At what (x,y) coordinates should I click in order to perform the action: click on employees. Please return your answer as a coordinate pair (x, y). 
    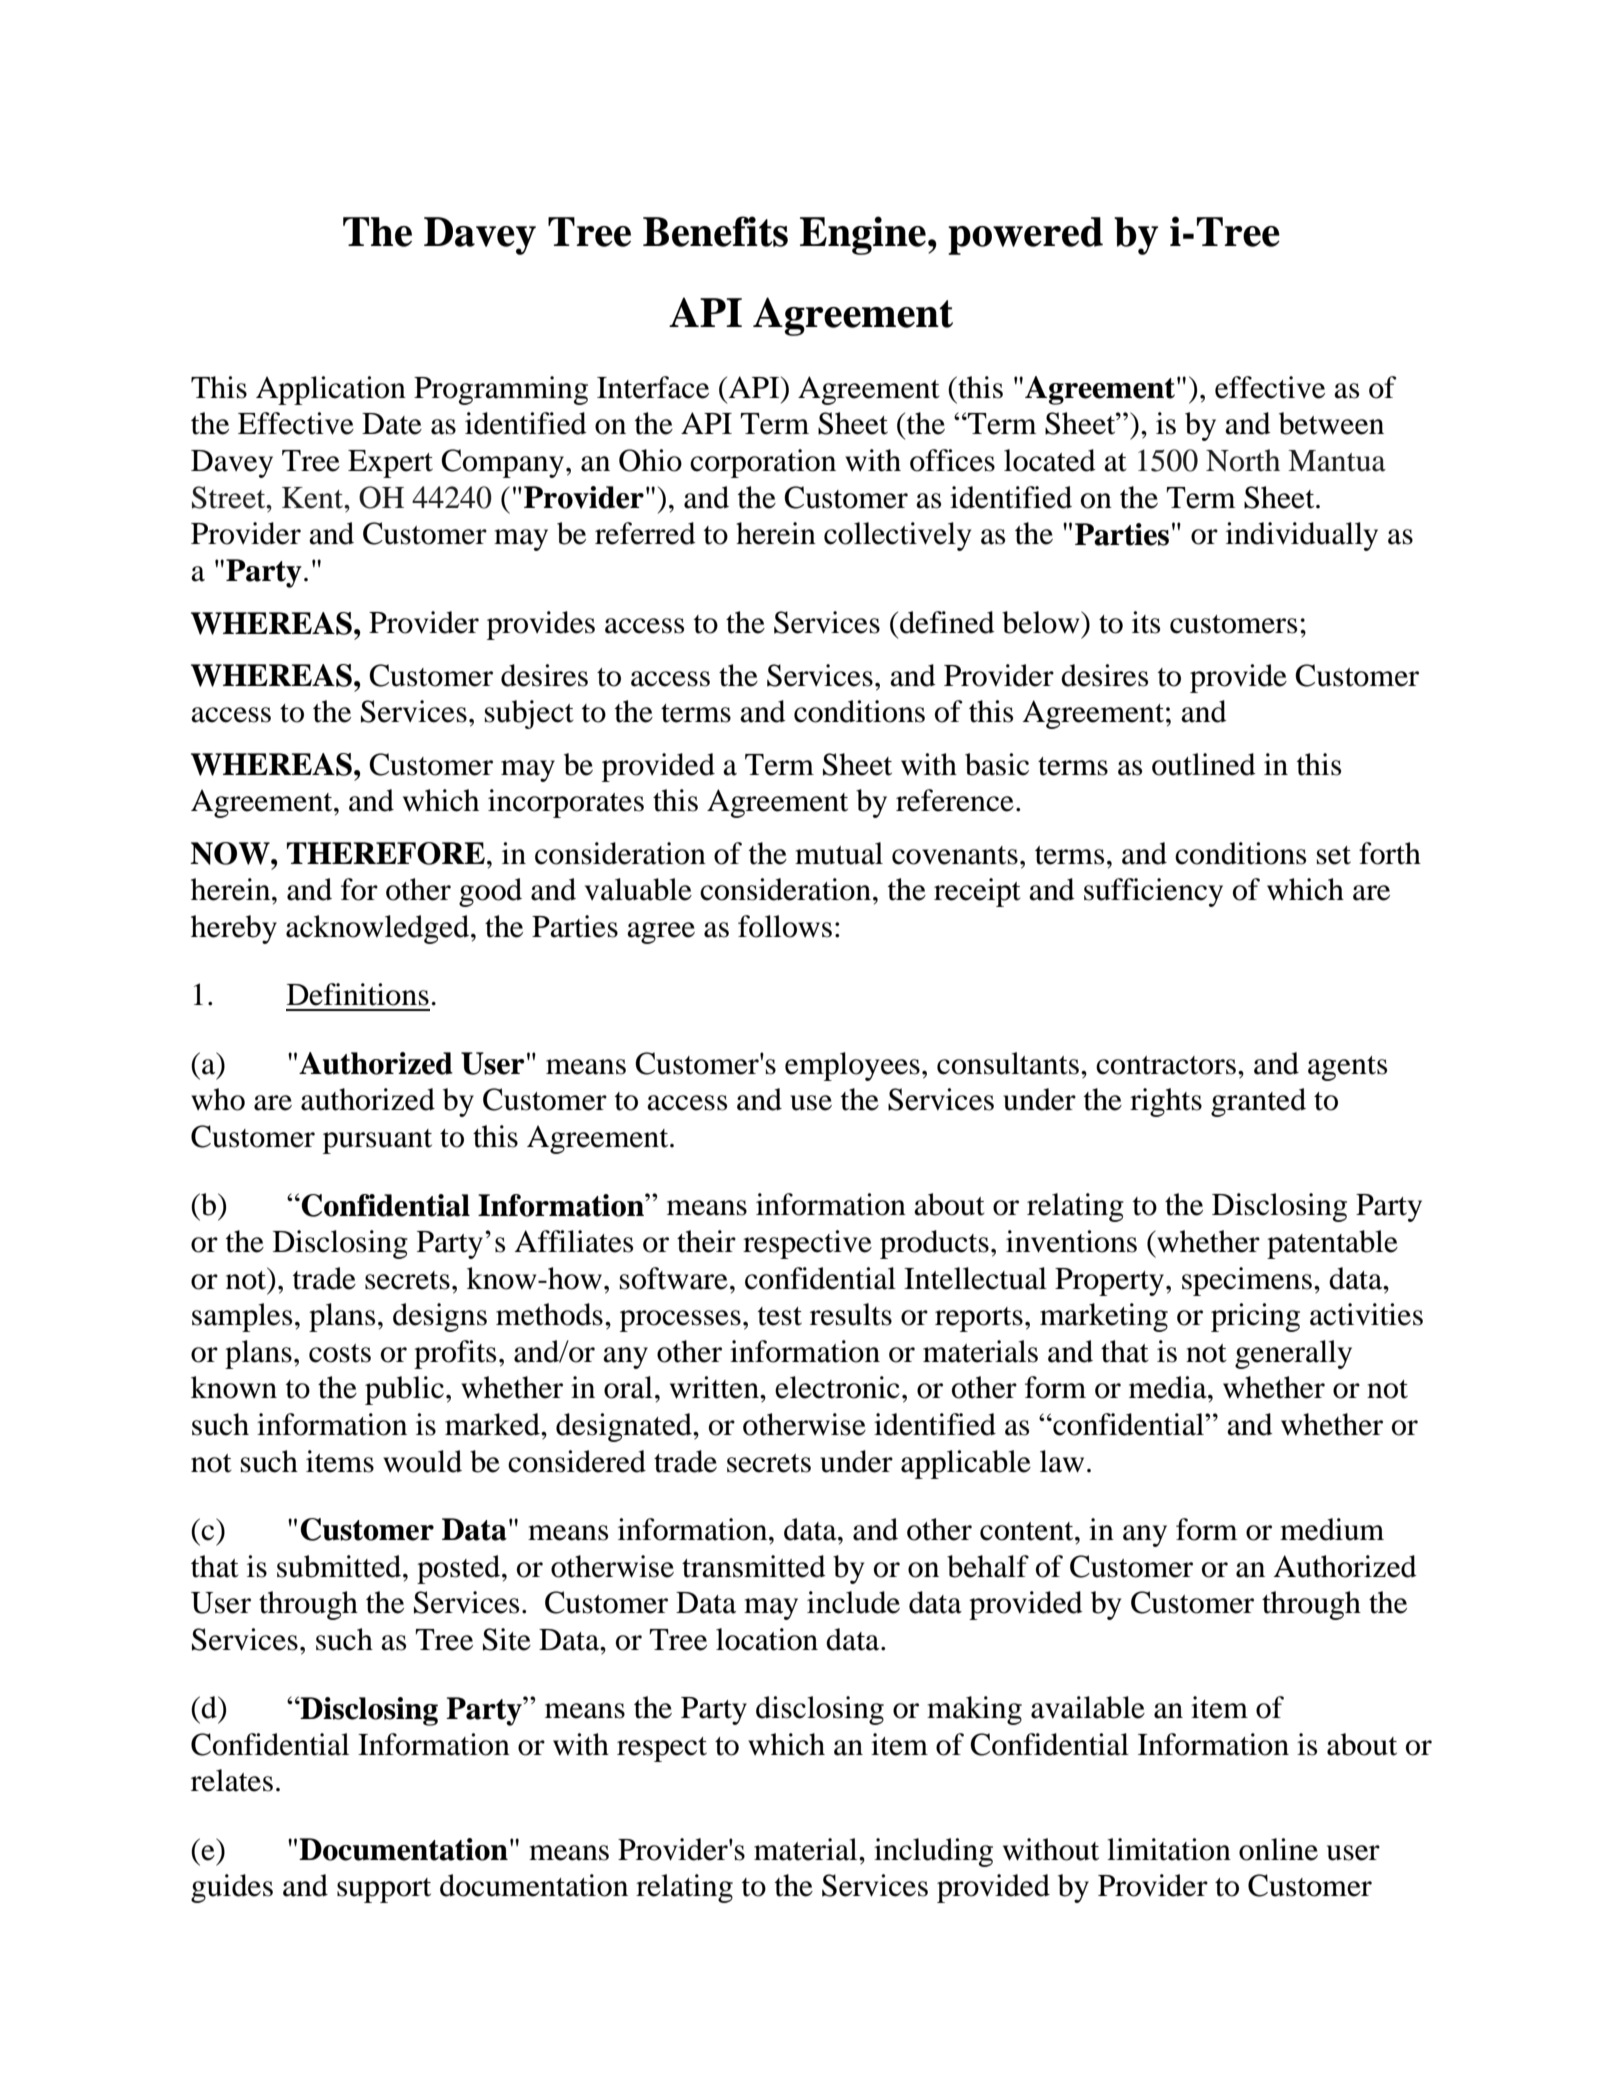
    Looking at the image, I should click on (852, 1066).
